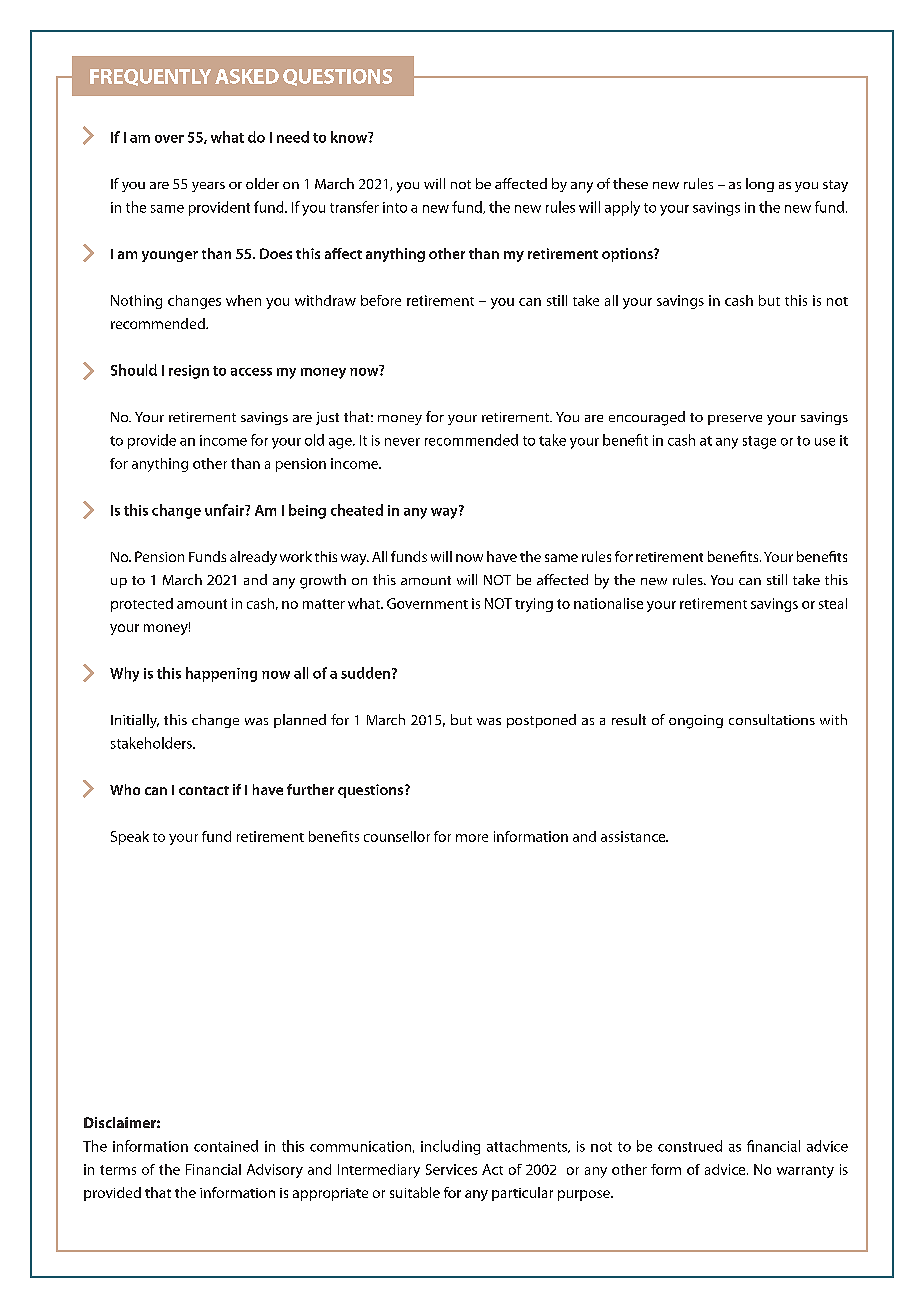 The height and width of the image is (1308, 924). What do you see at coordinates (735, 420) in the image?
I see `preserve` at bounding box center [735, 420].
